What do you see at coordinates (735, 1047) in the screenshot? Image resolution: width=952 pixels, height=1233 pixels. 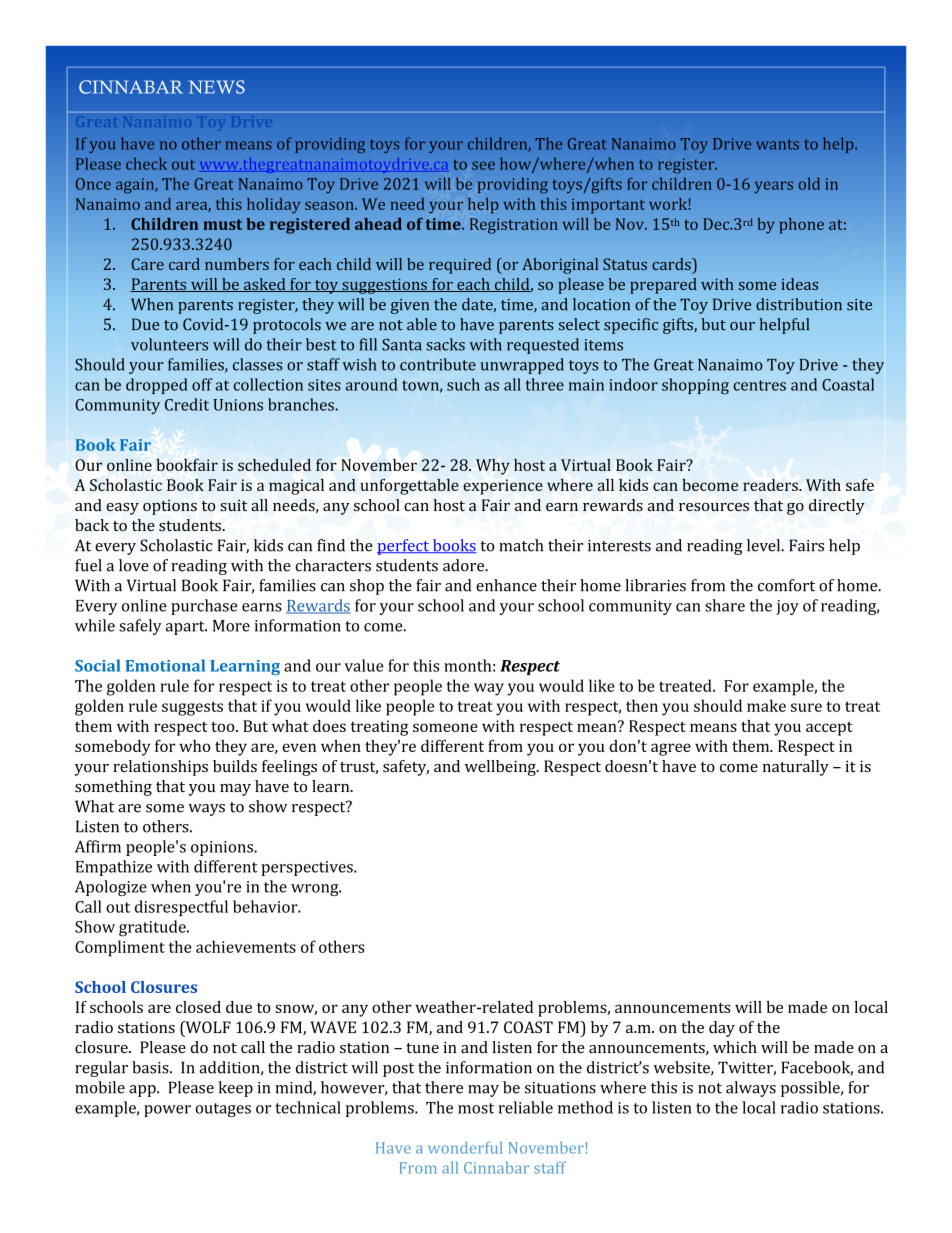 I see `which` at bounding box center [735, 1047].
